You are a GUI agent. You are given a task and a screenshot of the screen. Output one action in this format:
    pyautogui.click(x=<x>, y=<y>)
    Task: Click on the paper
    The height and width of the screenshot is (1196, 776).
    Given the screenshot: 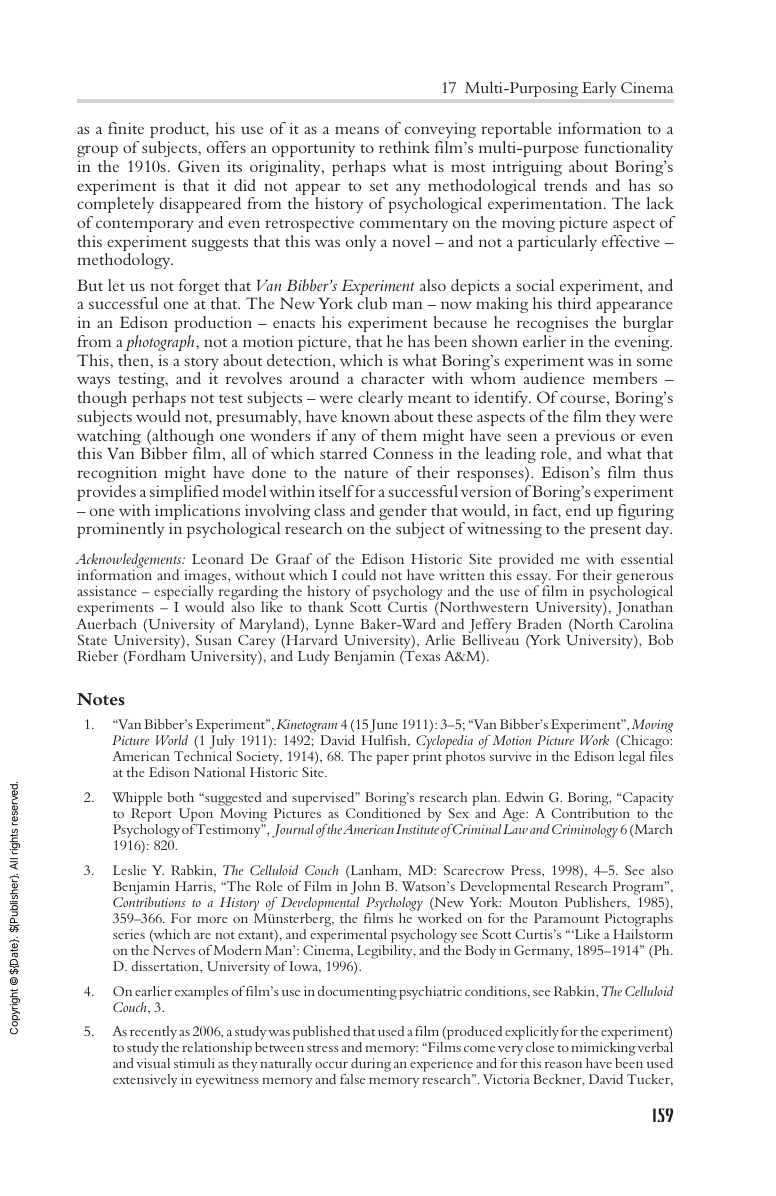 What is the action you would take?
    pyautogui.click(x=392, y=759)
